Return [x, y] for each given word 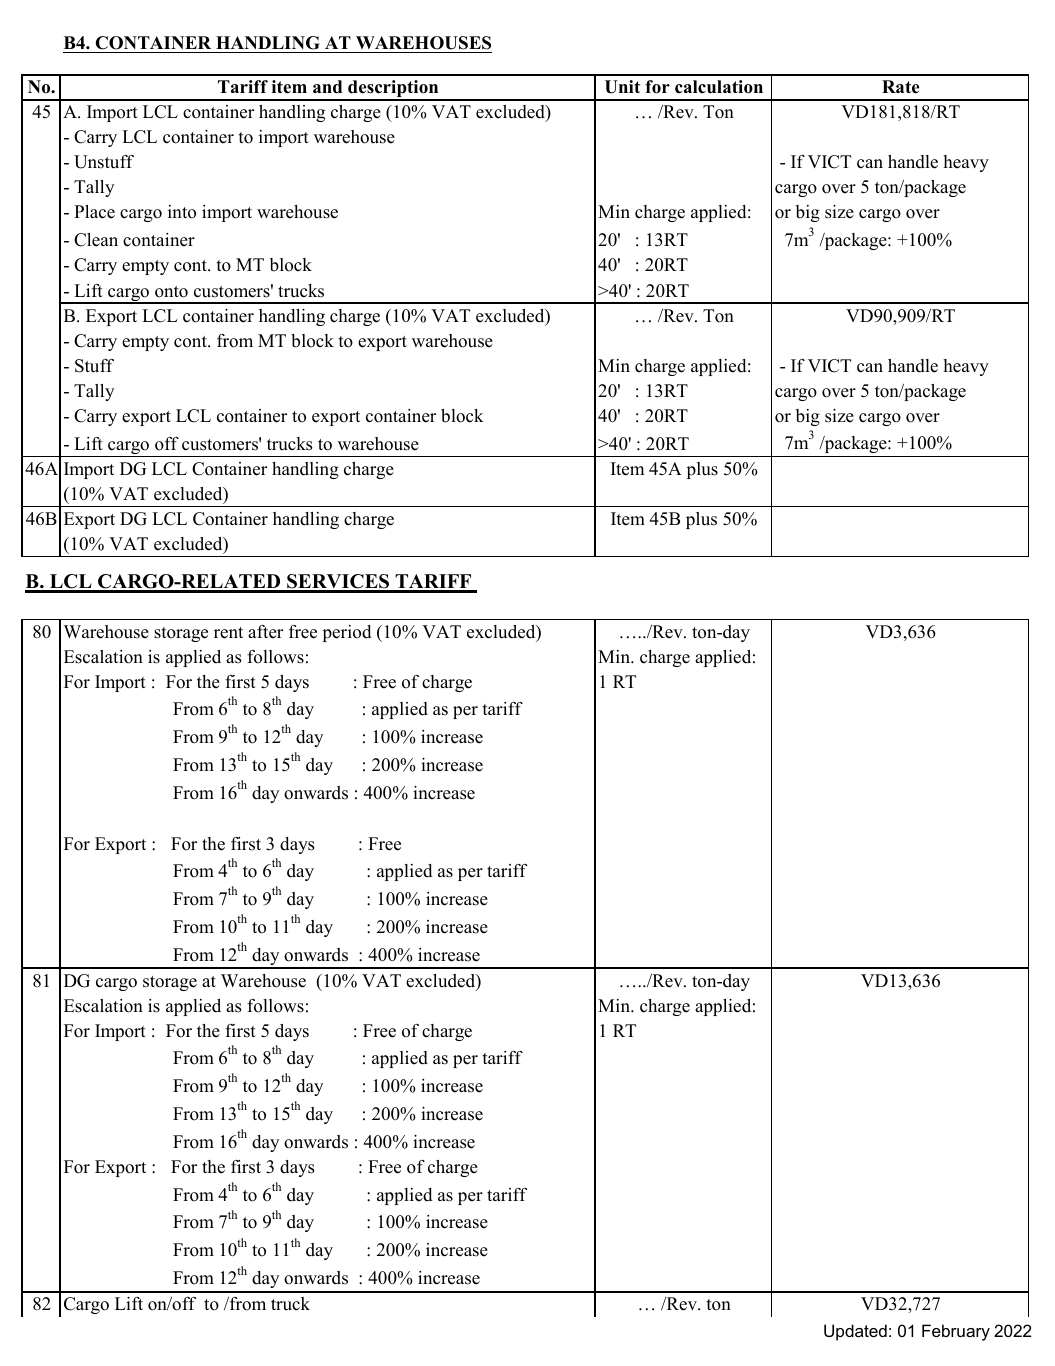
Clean [96, 240]
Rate [900, 87]
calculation [719, 87]
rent [228, 633]
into [182, 212]
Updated [855, 1332]
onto [171, 292]
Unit [622, 87]
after [265, 632]
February [956, 1332]
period [347, 633]
